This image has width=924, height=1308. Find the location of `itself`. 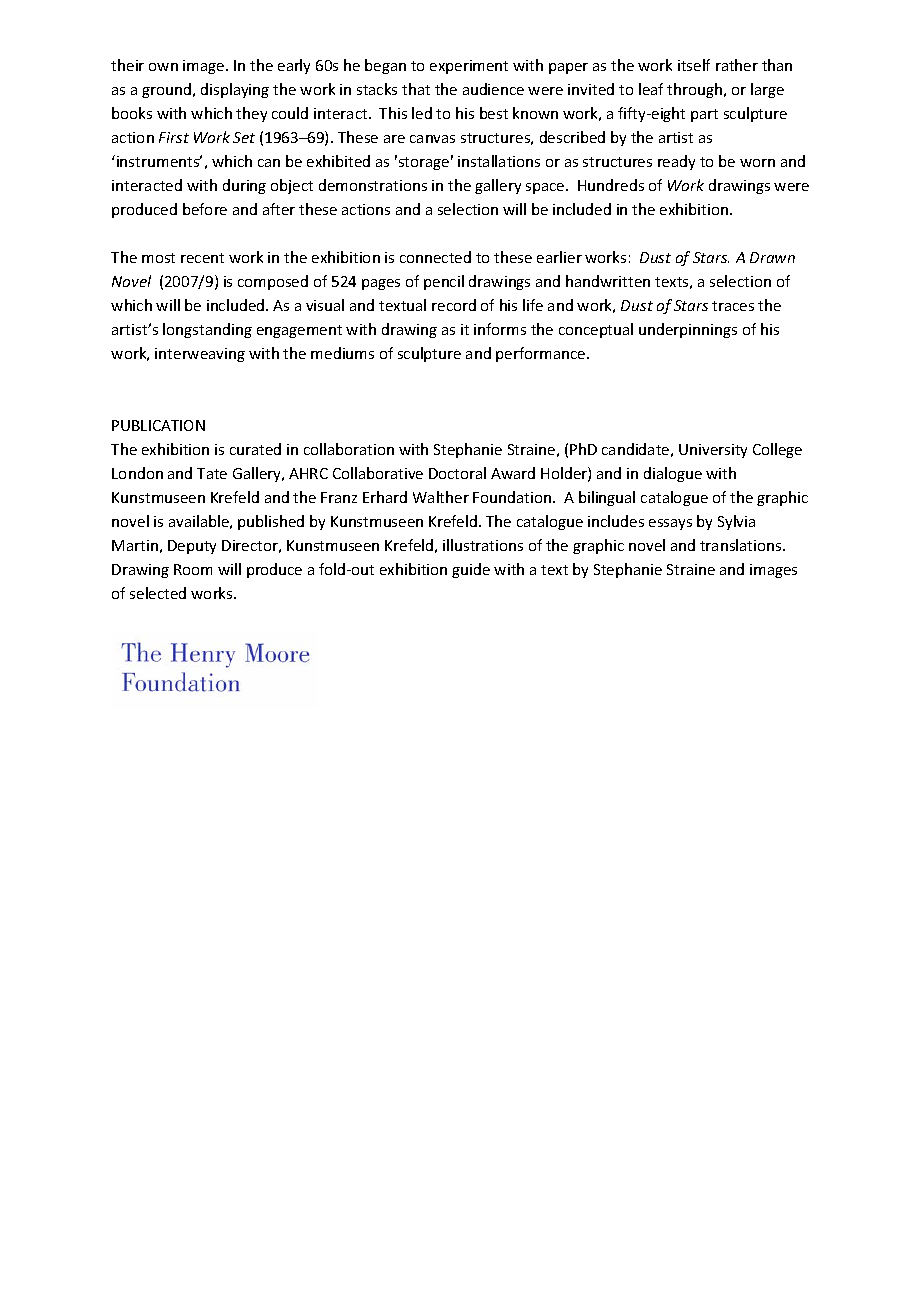

itself is located at coordinates (694, 65).
